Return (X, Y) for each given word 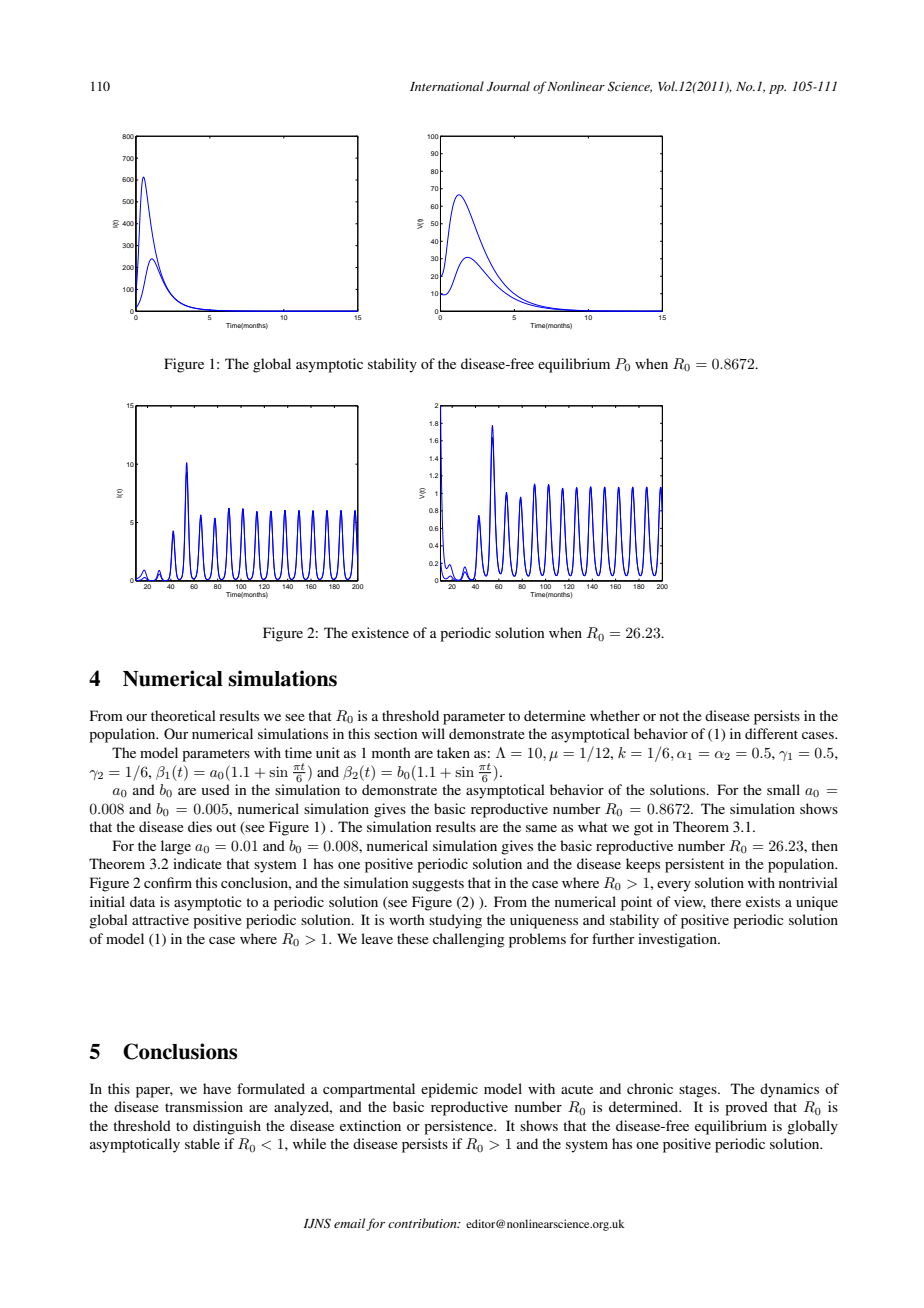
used (216, 789)
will (433, 733)
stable (202, 1143)
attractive (160, 919)
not (669, 716)
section (395, 733)
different (771, 733)
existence (380, 632)
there (726, 901)
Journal (508, 86)
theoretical (183, 715)
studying (455, 921)
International (447, 86)
